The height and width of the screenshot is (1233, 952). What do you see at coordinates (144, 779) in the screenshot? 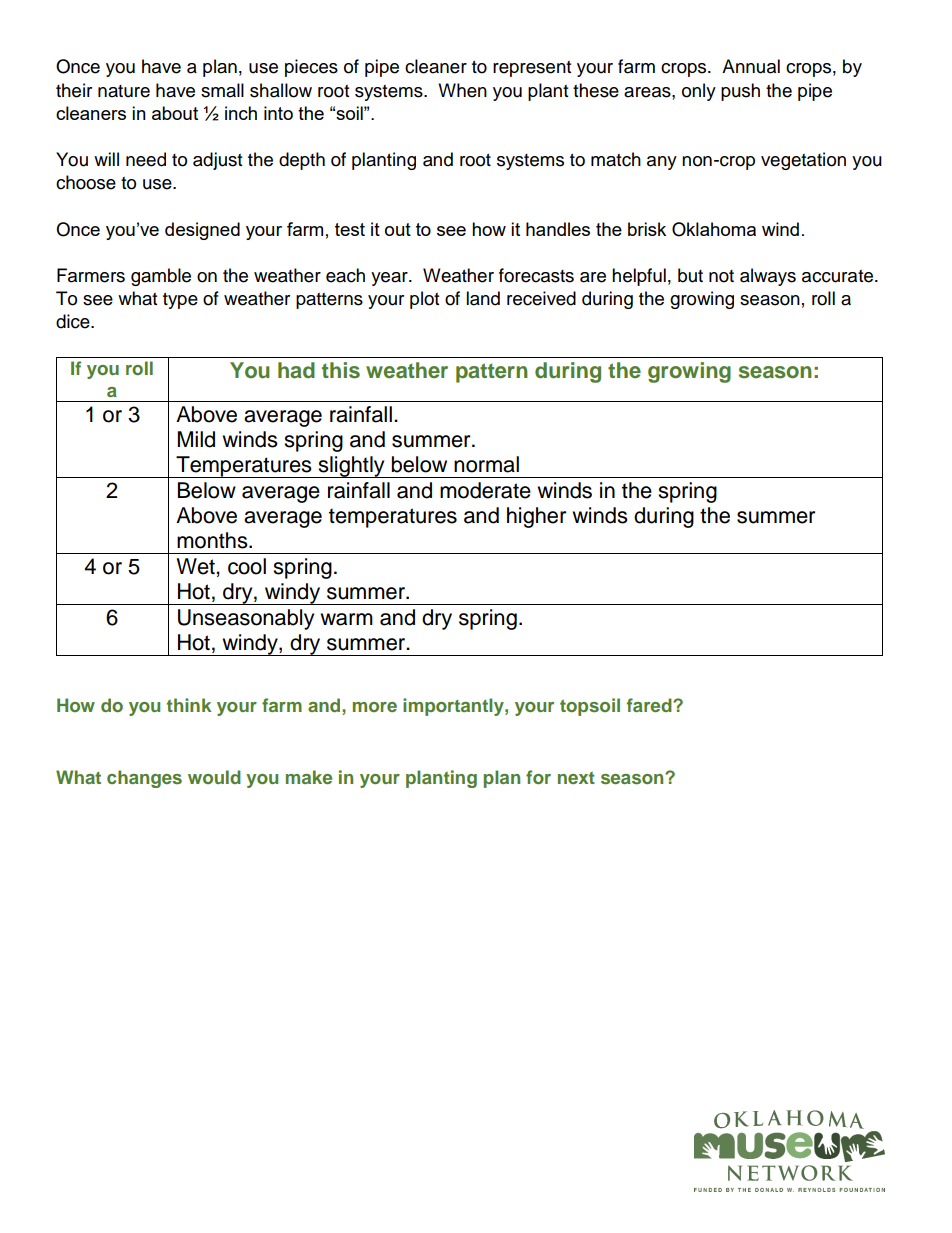
I see `changes` at bounding box center [144, 779].
